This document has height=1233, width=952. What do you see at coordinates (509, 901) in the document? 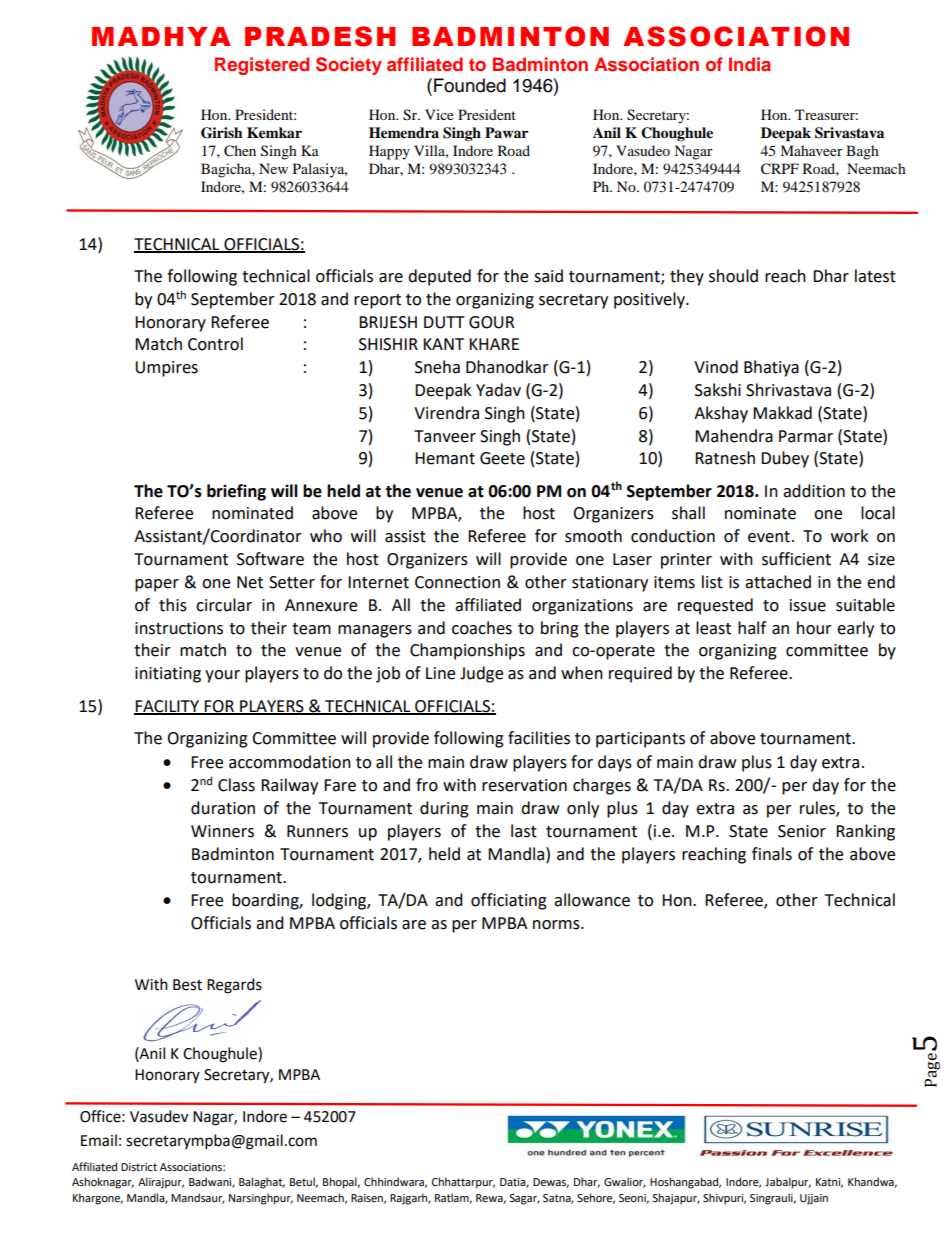
I see `officiating` at bounding box center [509, 901].
